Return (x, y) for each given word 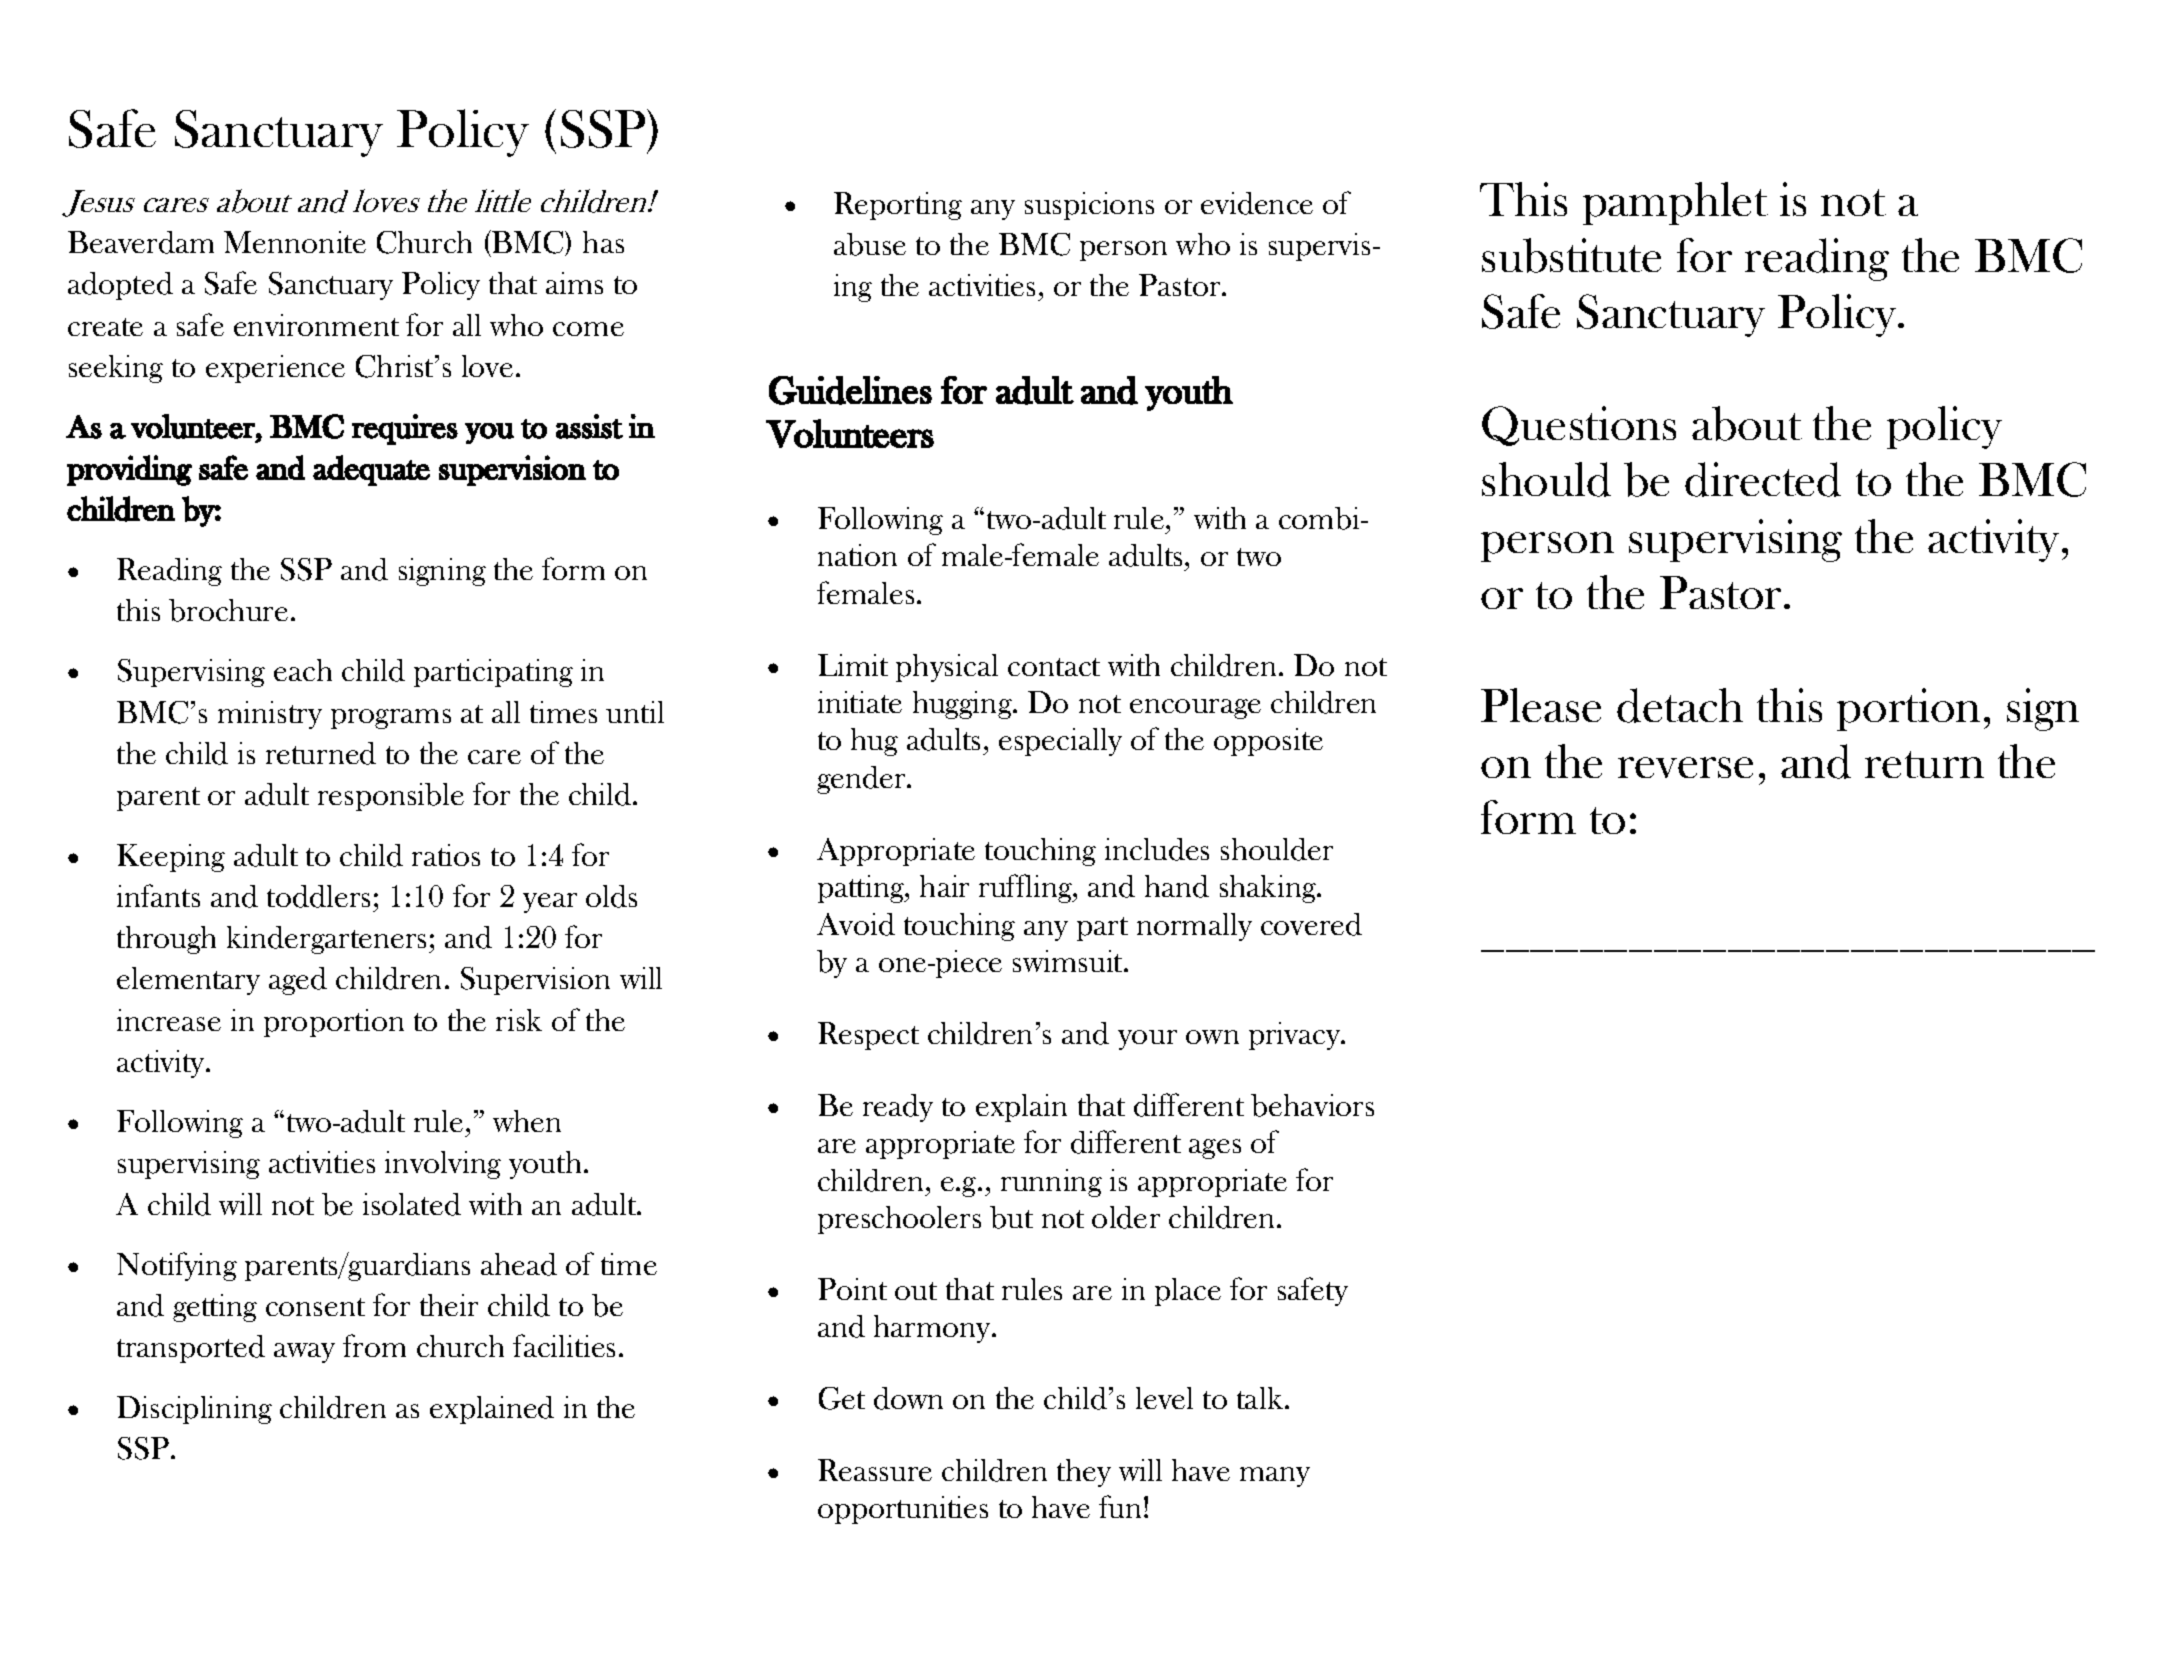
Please (1541, 705)
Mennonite (295, 242)
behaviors (1312, 1105)
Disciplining (194, 1410)
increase (169, 1020)
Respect (868, 1036)
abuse (870, 244)
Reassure (875, 1470)
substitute (1571, 255)
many (1275, 1477)
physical (947, 668)
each (303, 670)
